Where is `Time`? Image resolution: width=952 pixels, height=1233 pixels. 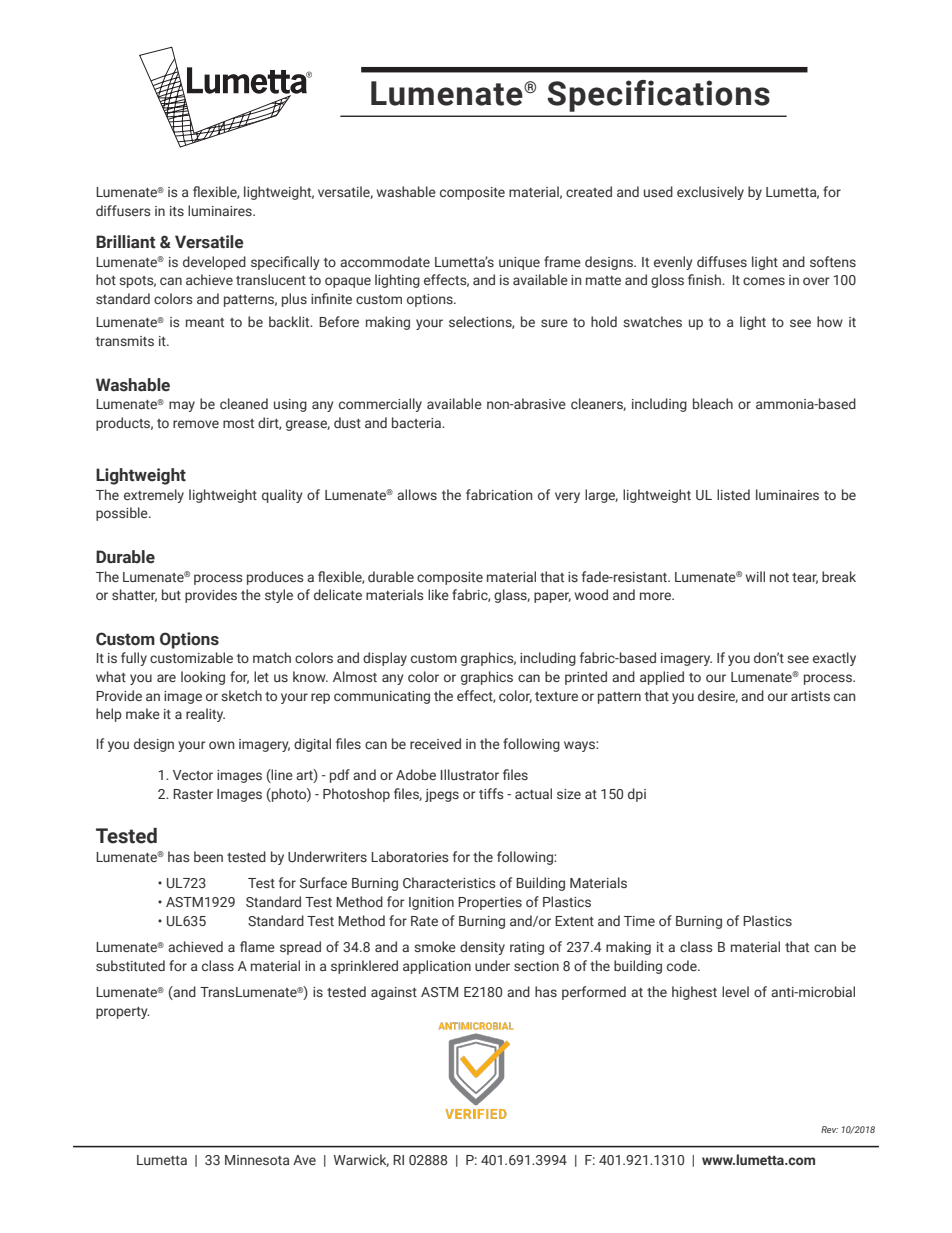
Time is located at coordinates (639, 921).
